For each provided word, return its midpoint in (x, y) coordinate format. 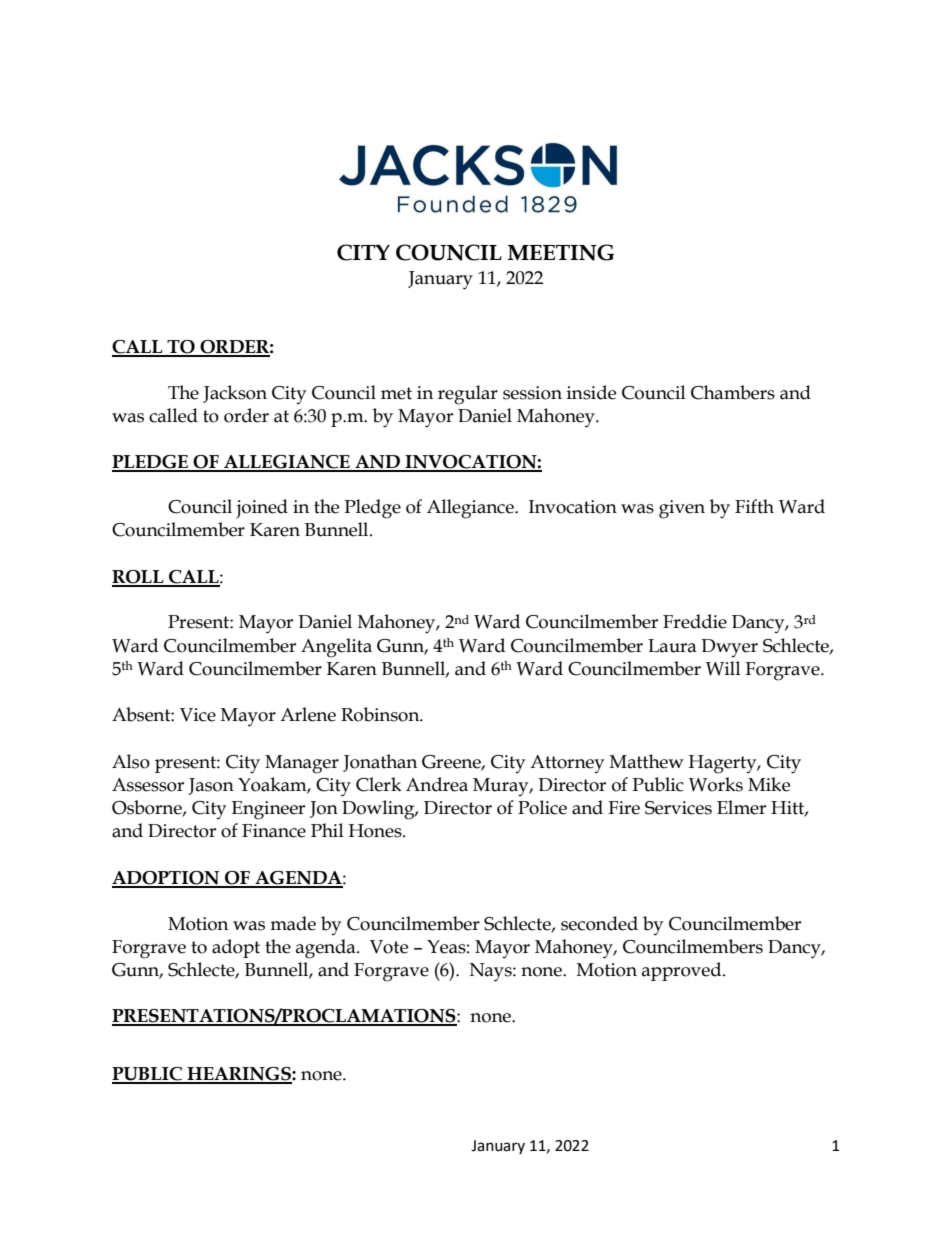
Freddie (695, 621)
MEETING (561, 252)
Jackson (235, 394)
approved (683, 971)
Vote (389, 947)
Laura (672, 646)
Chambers (733, 392)
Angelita (336, 648)
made (293, 923)
